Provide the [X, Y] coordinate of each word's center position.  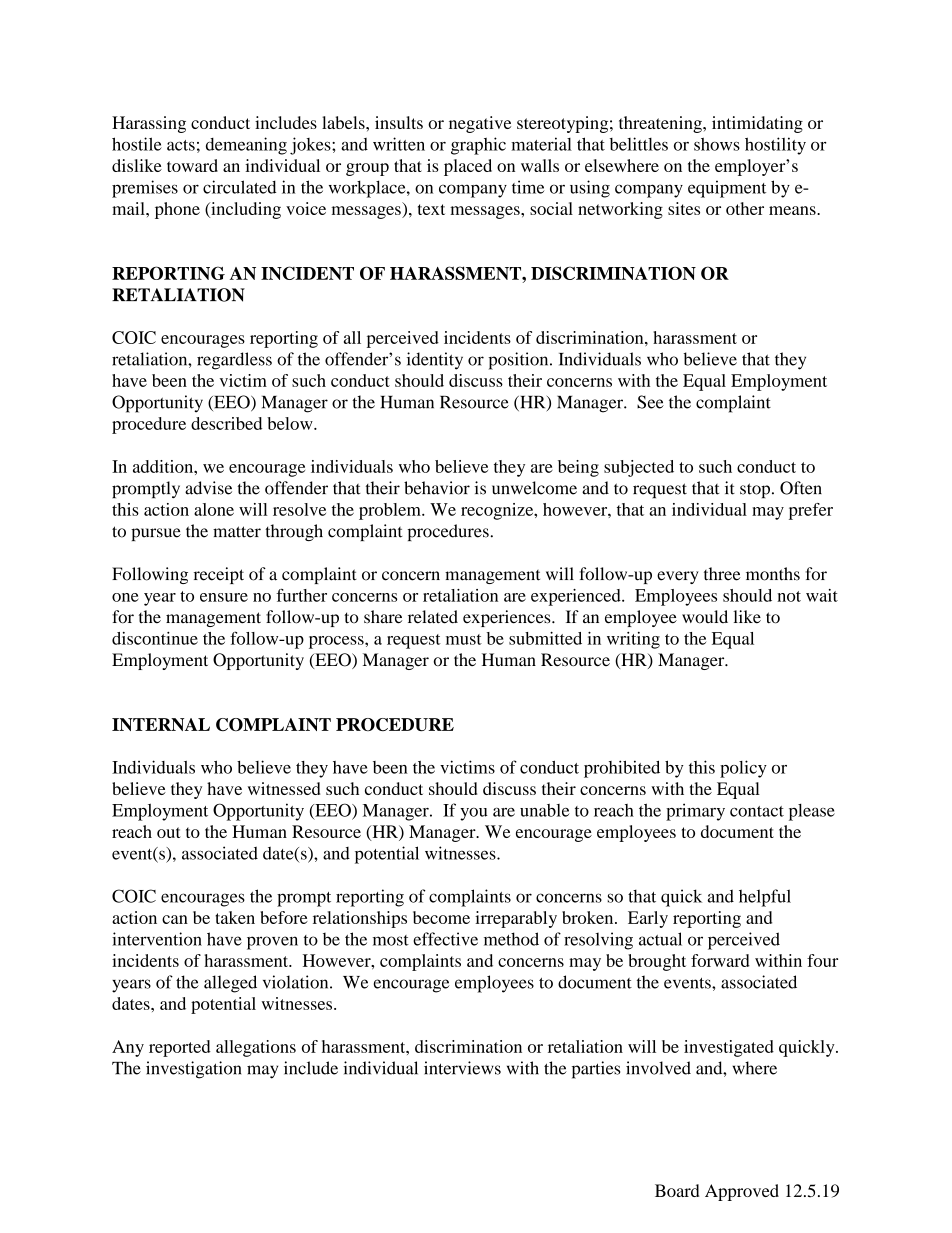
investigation [193, 1070]
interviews [462, 1068]
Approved [742, 1192]
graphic [478, 146]
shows [717, 144]
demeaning [246, 146]
